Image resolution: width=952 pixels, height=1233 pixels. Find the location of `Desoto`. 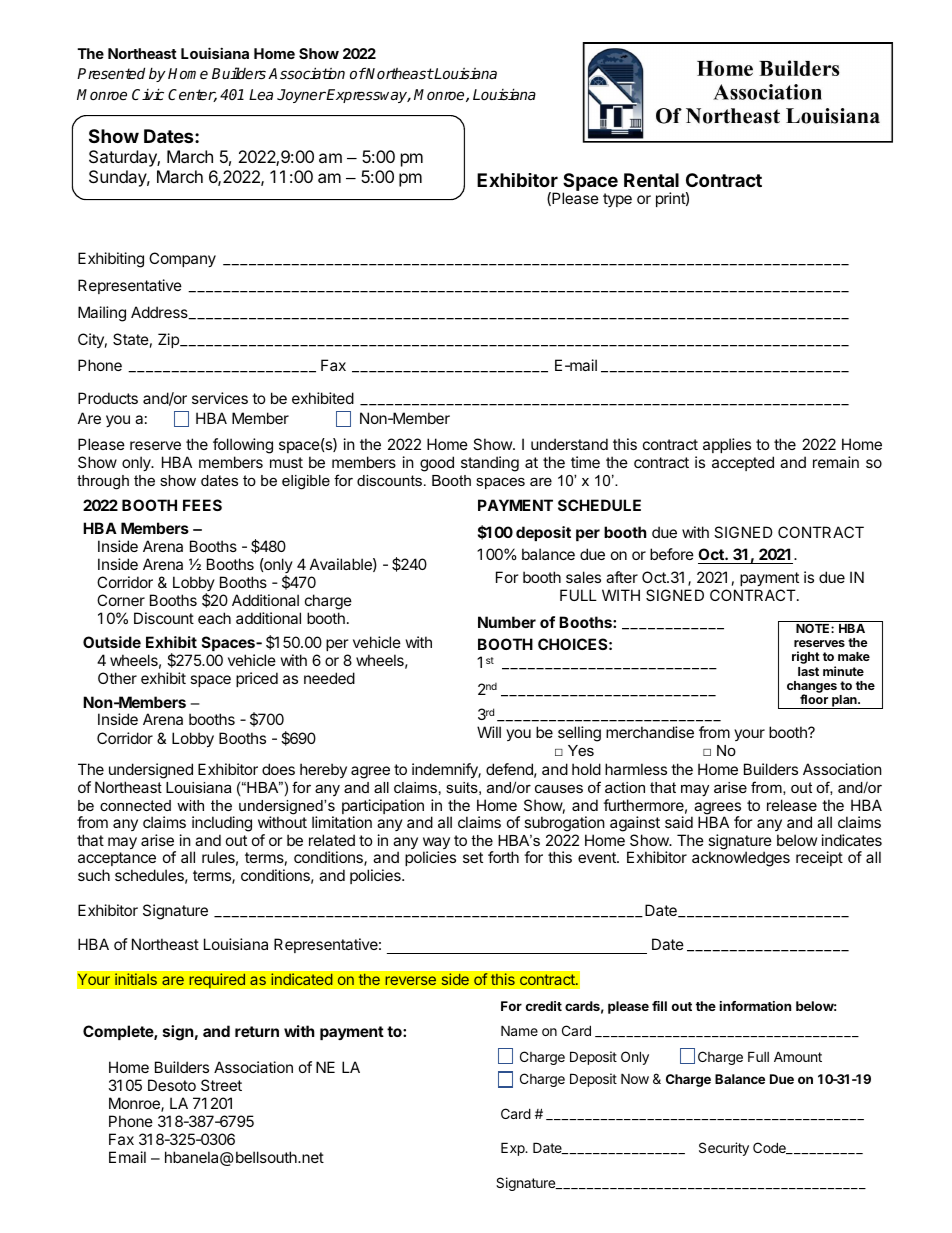

Desoto is located at coordinates (172, 1085).
